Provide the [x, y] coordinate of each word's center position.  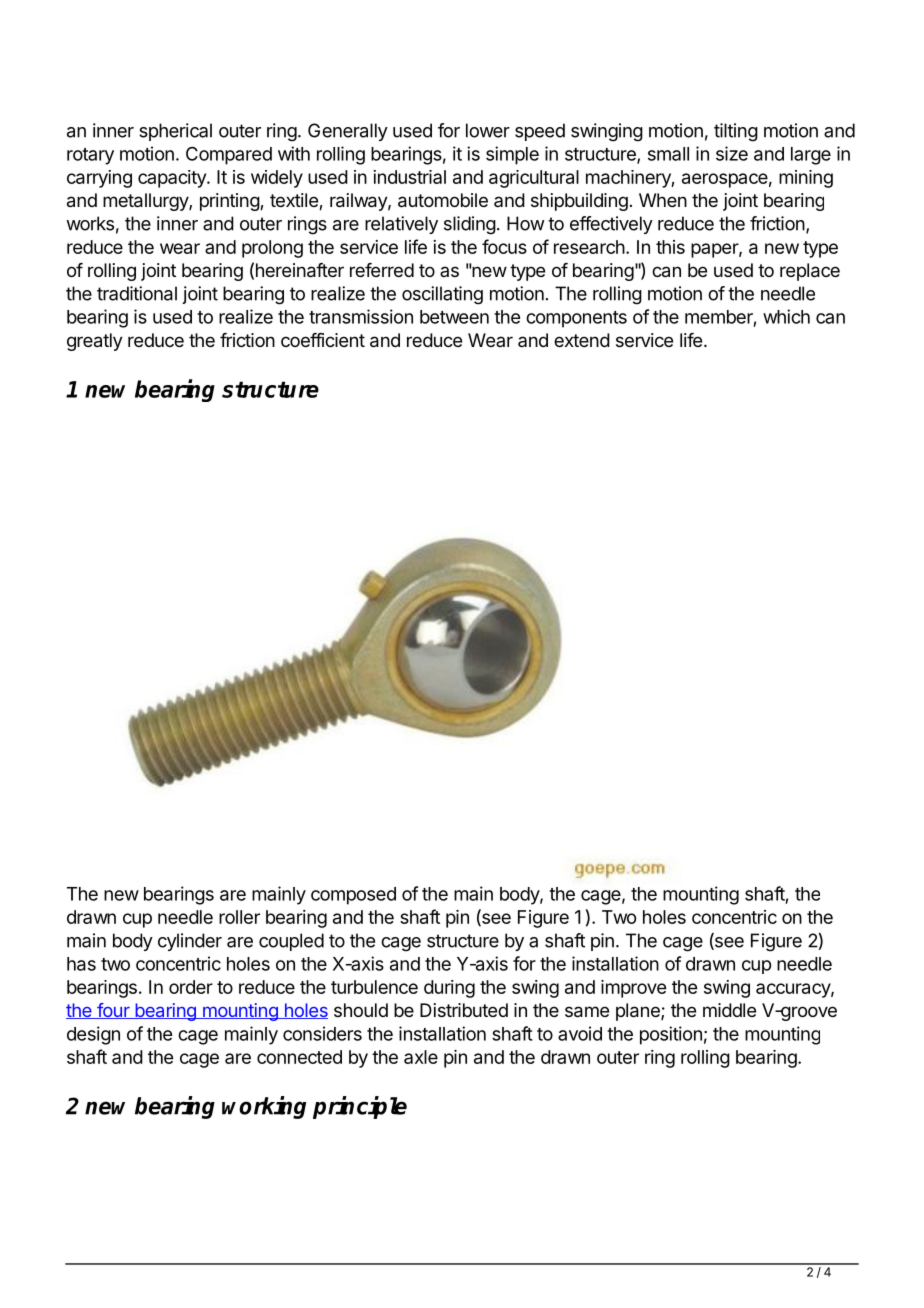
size [732, 153]
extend [582, 340]
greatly [95, 342]
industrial [409, 177]
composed [353, 896]
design [93, 1035]
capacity [173, 179]
